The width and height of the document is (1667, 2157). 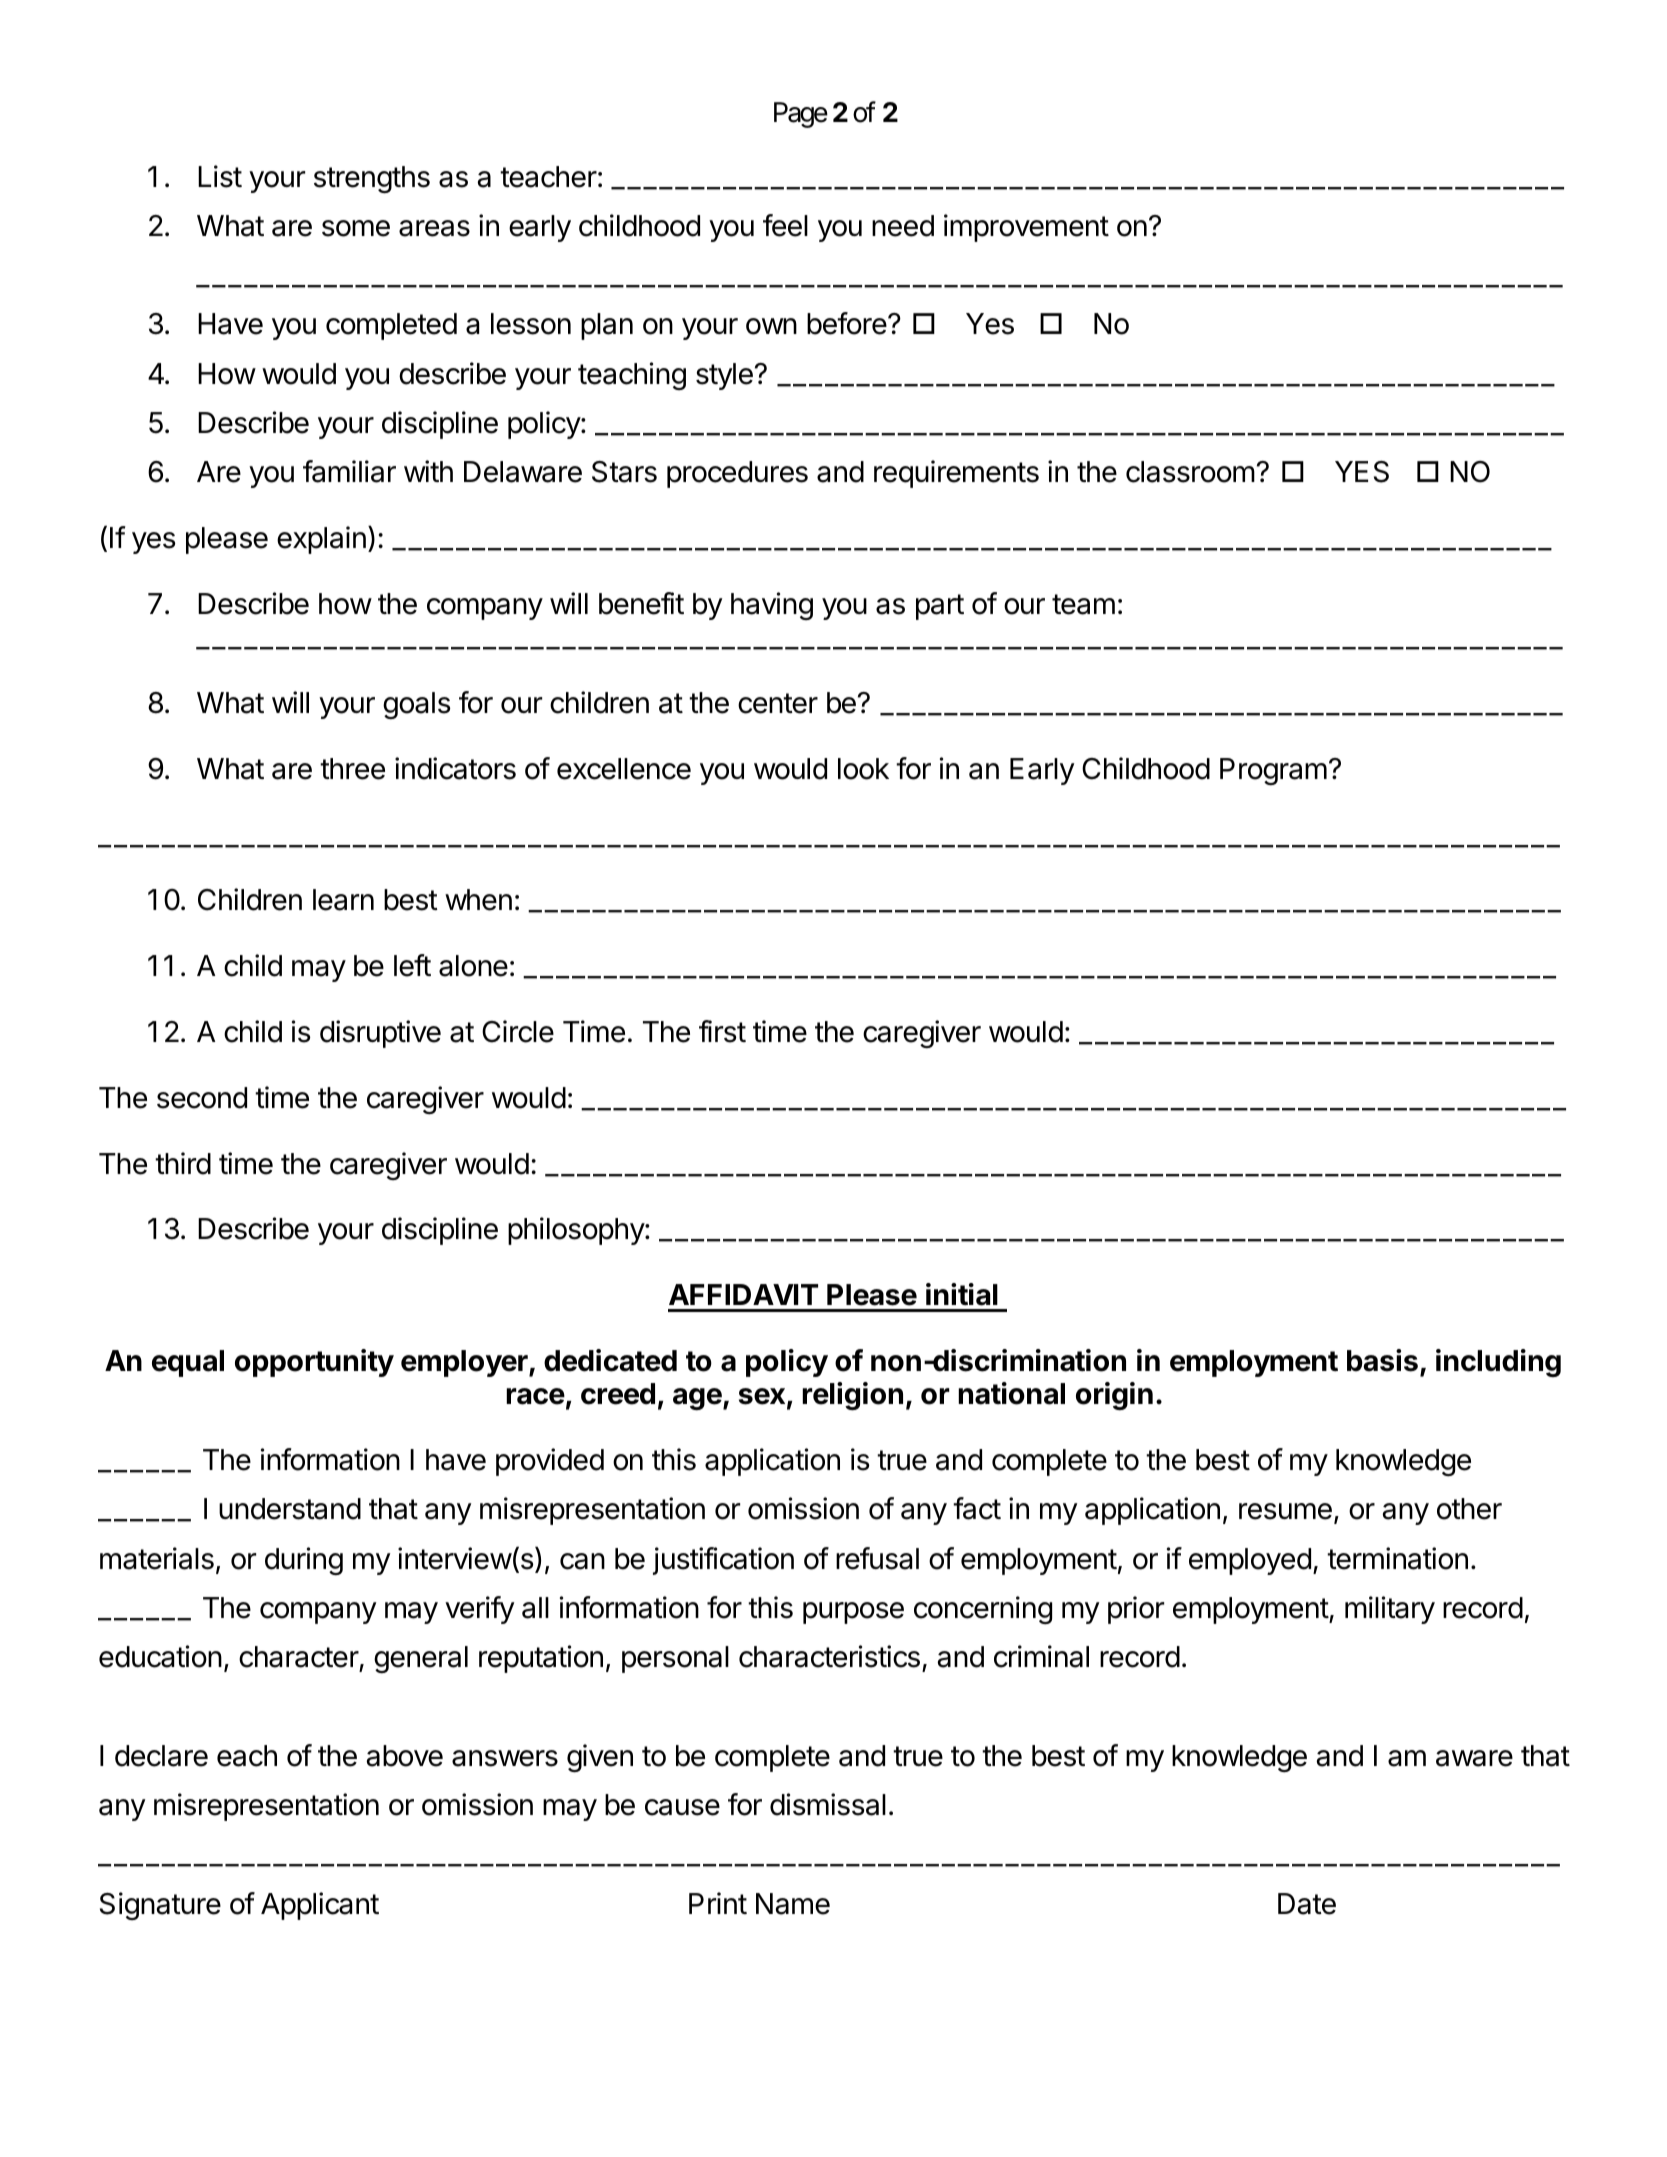 What do you see at coordinates (320, 1906) in the document?
I see `Applicant` at bounding box center [320, 1906].
